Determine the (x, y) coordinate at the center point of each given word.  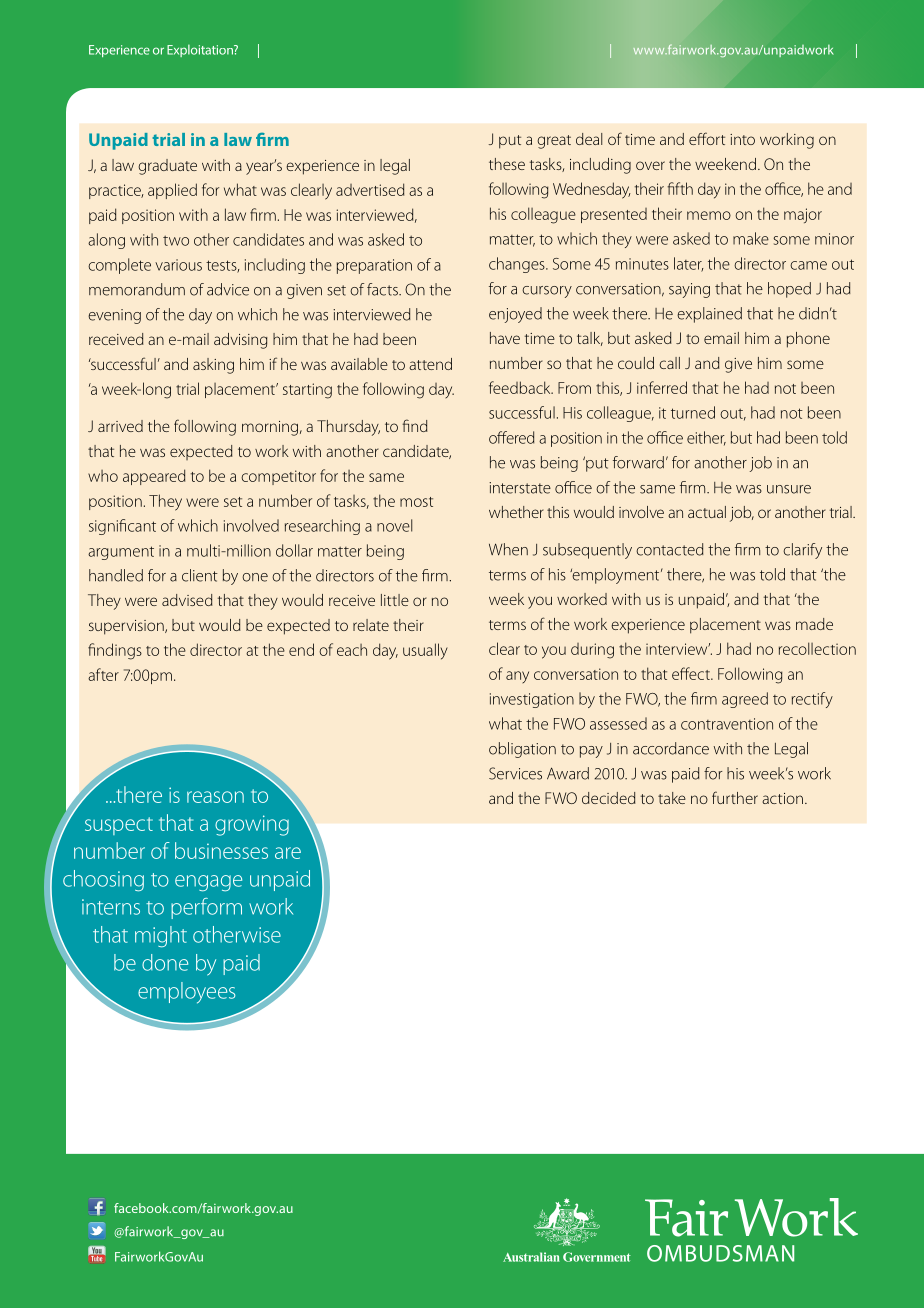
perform (206, 908)
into (742, 139)
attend (430, 364)
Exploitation (201, 50)
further (735, 797)
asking (213, 366)
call (669, 363)
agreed (745, 700)
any (517, 677)
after (103, 674)
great (554, 142)
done (165, 962)
